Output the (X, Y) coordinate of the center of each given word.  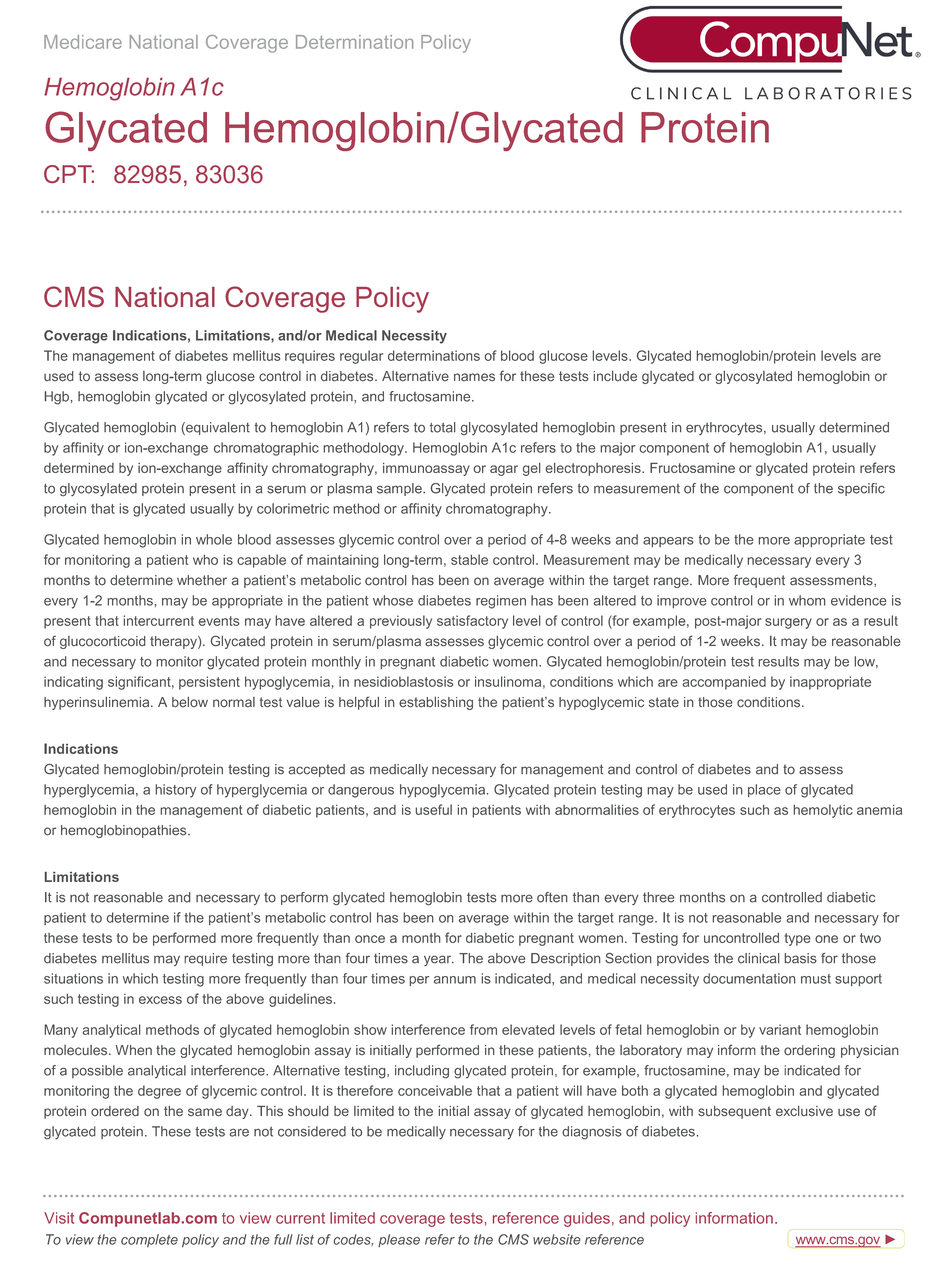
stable (469, 559)
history (175, 791)
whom (807, 600)
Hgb (57, 398)
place (764, 790)
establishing (436, 703)
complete (149, 1240)
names (474, 377)
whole (214, 539)
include (615, 376)
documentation (749, 978)
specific (861, 489)
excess (160, 1000)
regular (361, 357)
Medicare (83, 42)
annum (455, 980)
